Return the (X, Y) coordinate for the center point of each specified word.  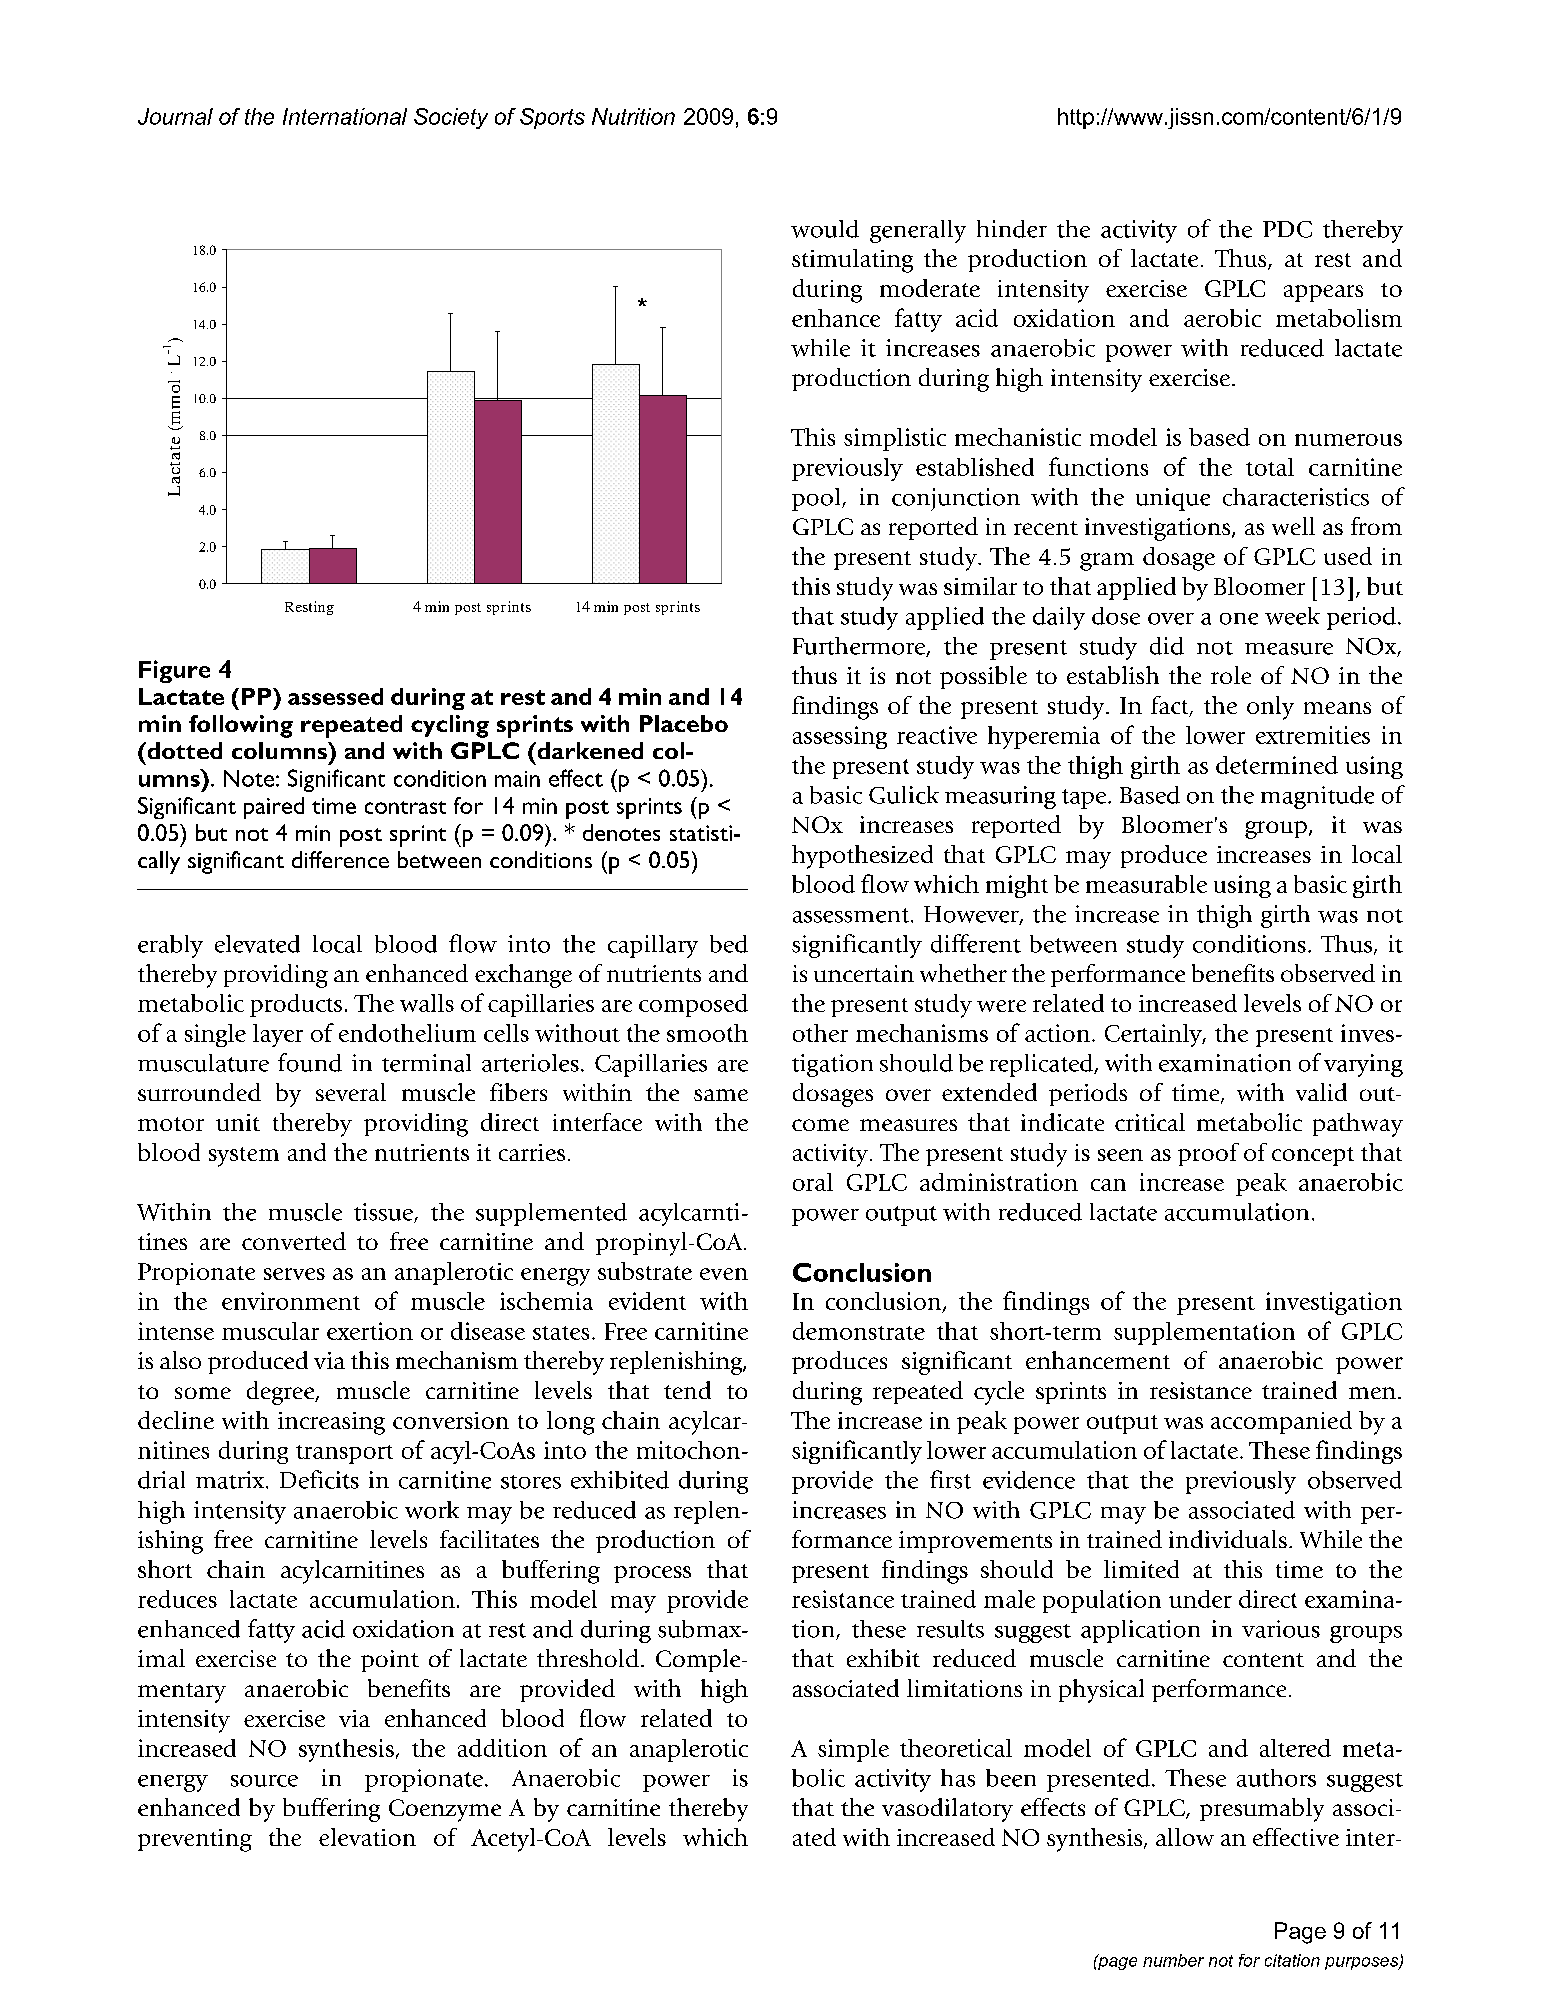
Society (451, 118)
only (1270, 708)
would (825, 229)
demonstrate (859, 1331)
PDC (1287, 229)
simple (853, 1750)
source (264, 1781)
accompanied (1281, 1422)
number (1173, 1960)
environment (291, 1301)
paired (274, 808)
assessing (840, 737)
